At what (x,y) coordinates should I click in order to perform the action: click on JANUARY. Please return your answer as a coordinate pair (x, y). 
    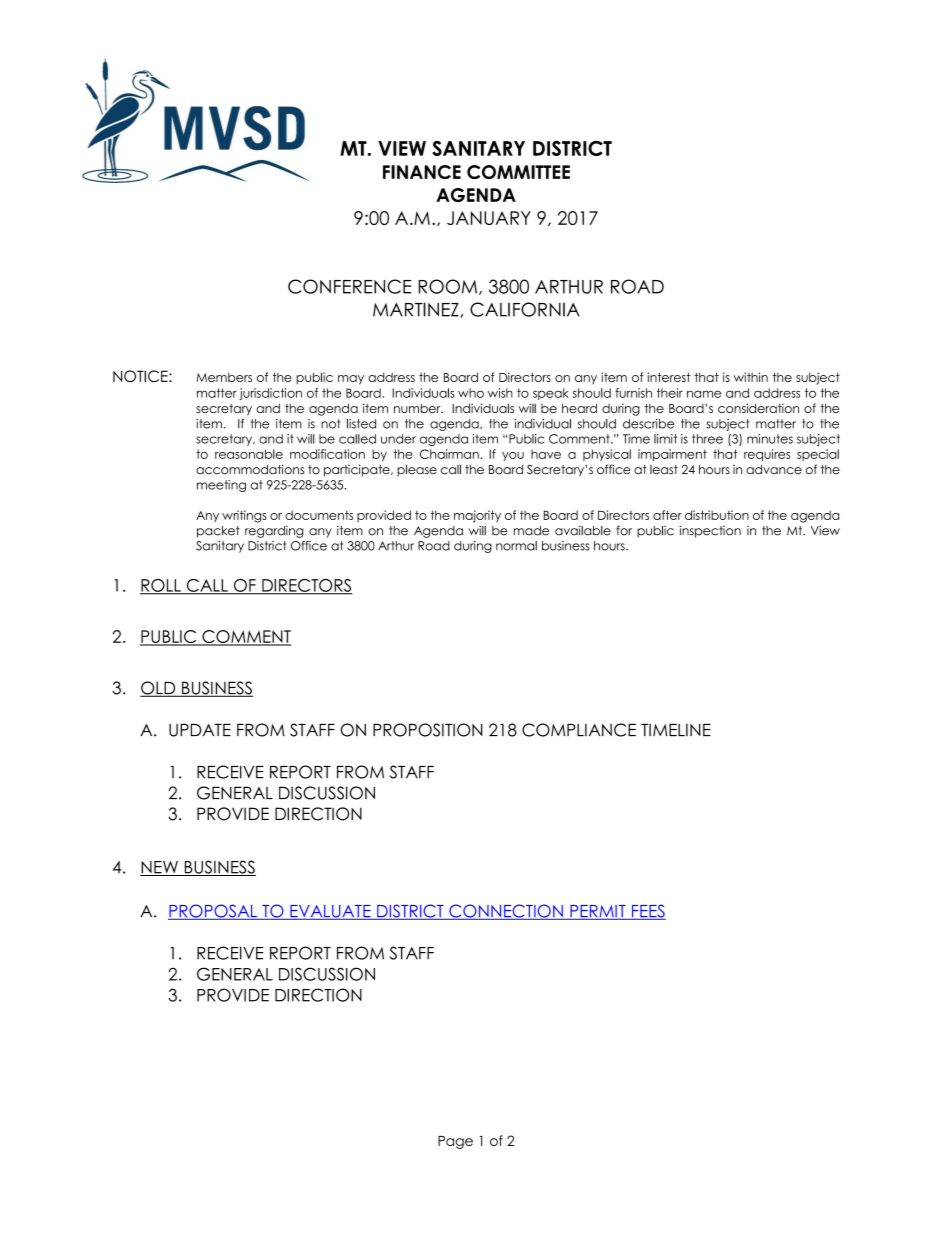
    Looking at the image, I should click on (489, 218).
